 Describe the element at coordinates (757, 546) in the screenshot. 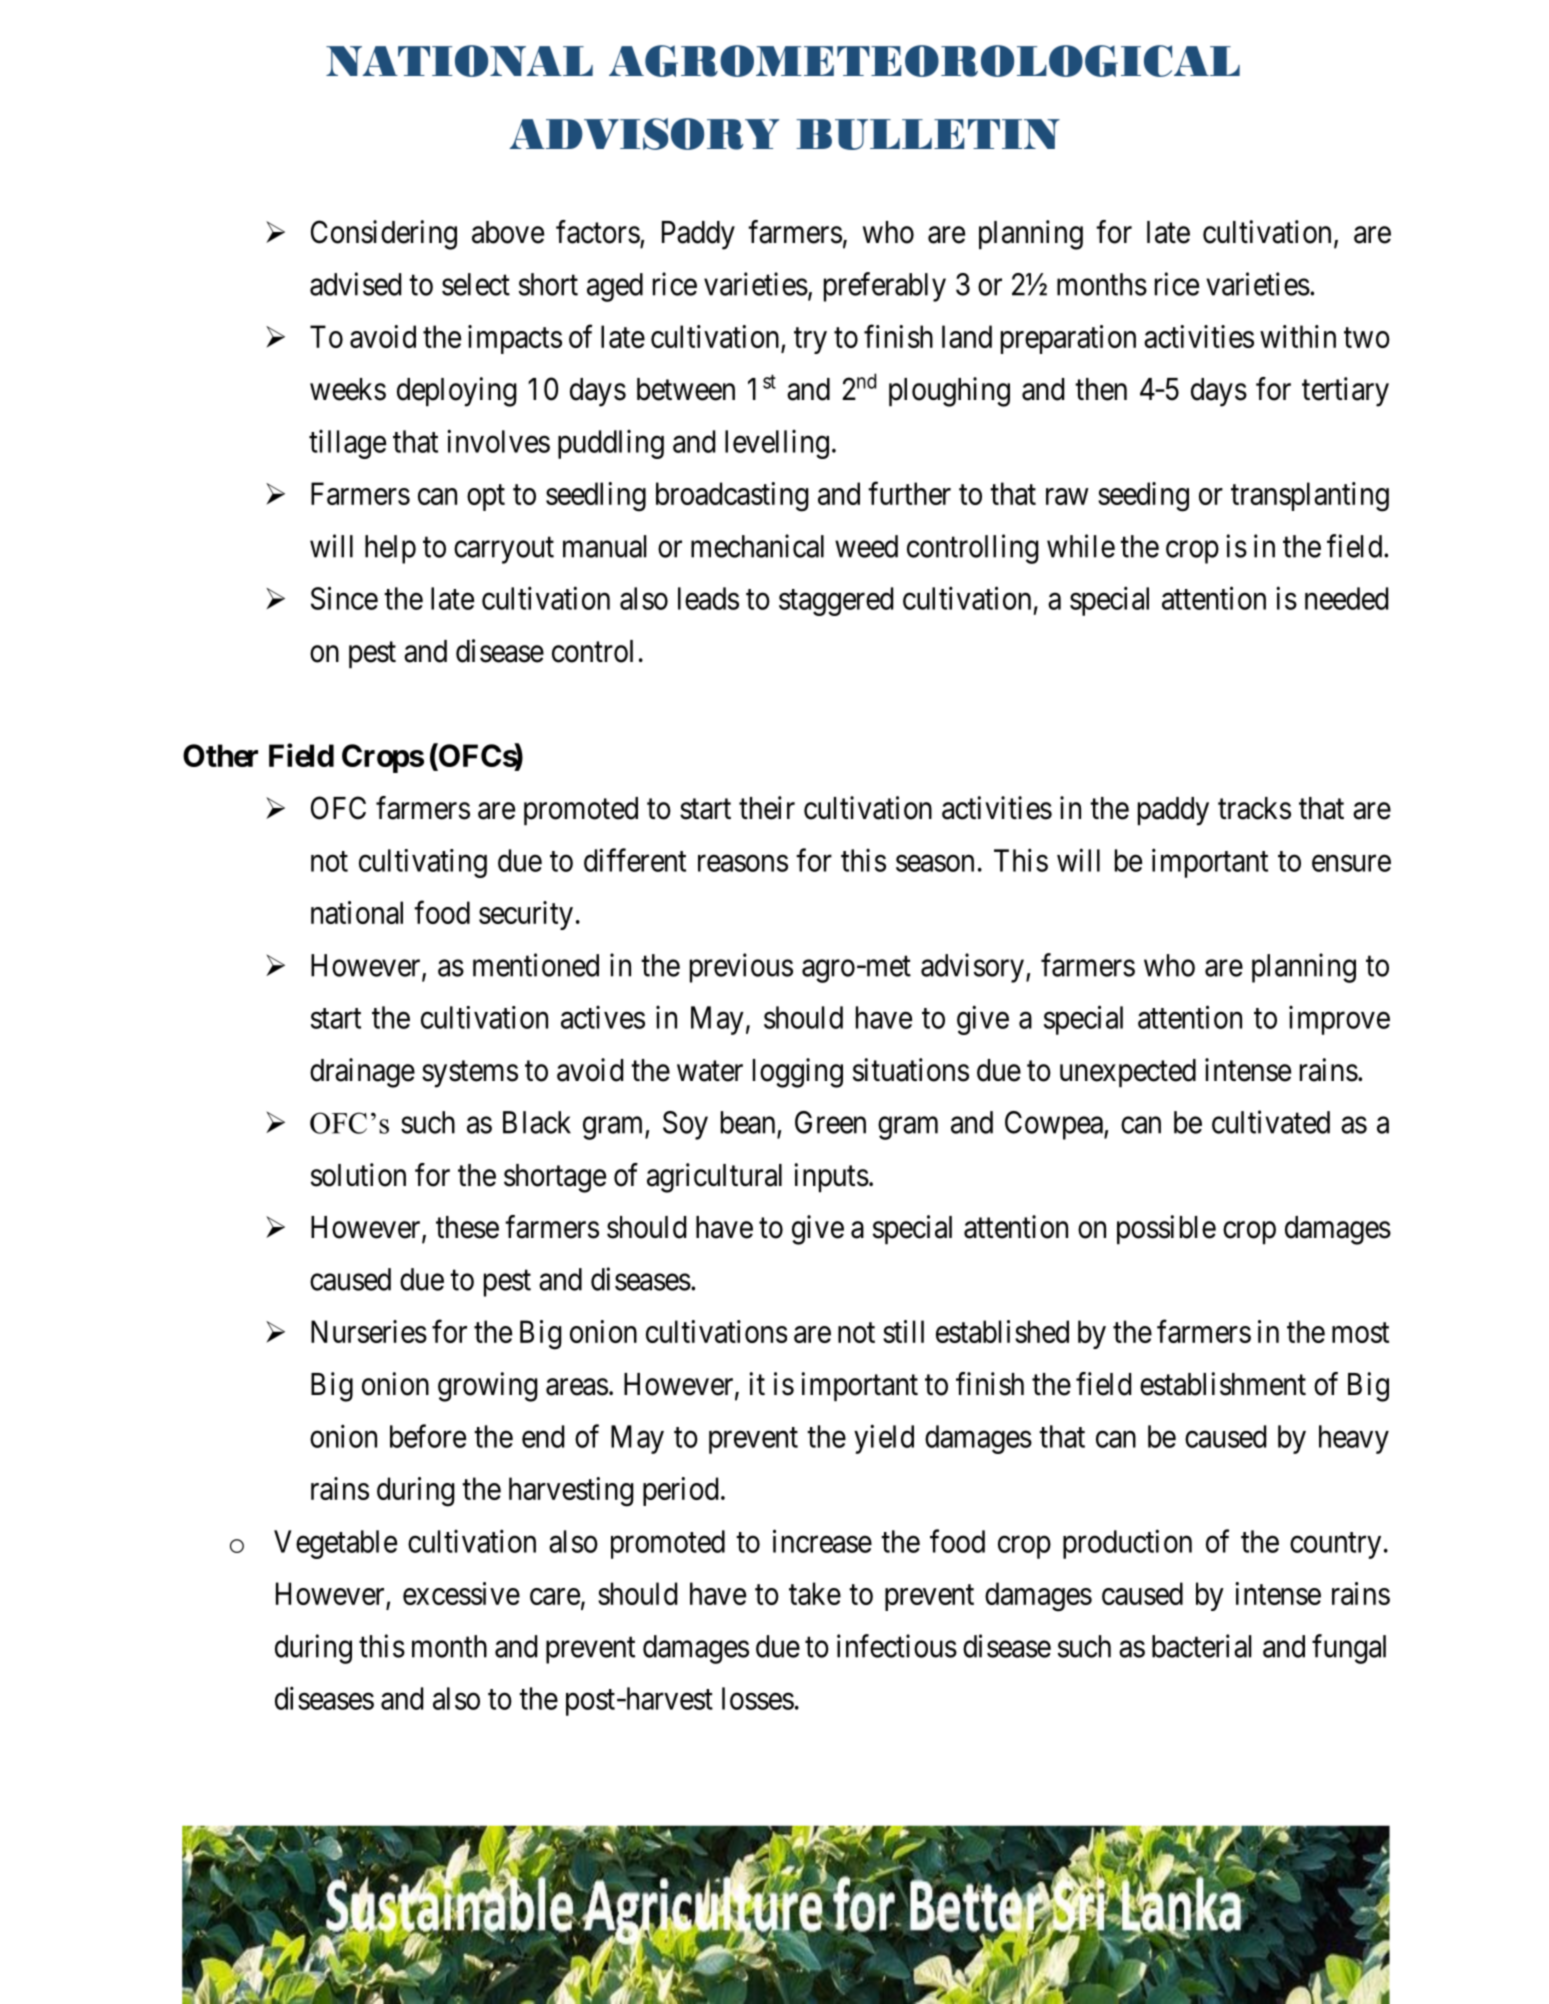

I see `mechanical` at that location.
